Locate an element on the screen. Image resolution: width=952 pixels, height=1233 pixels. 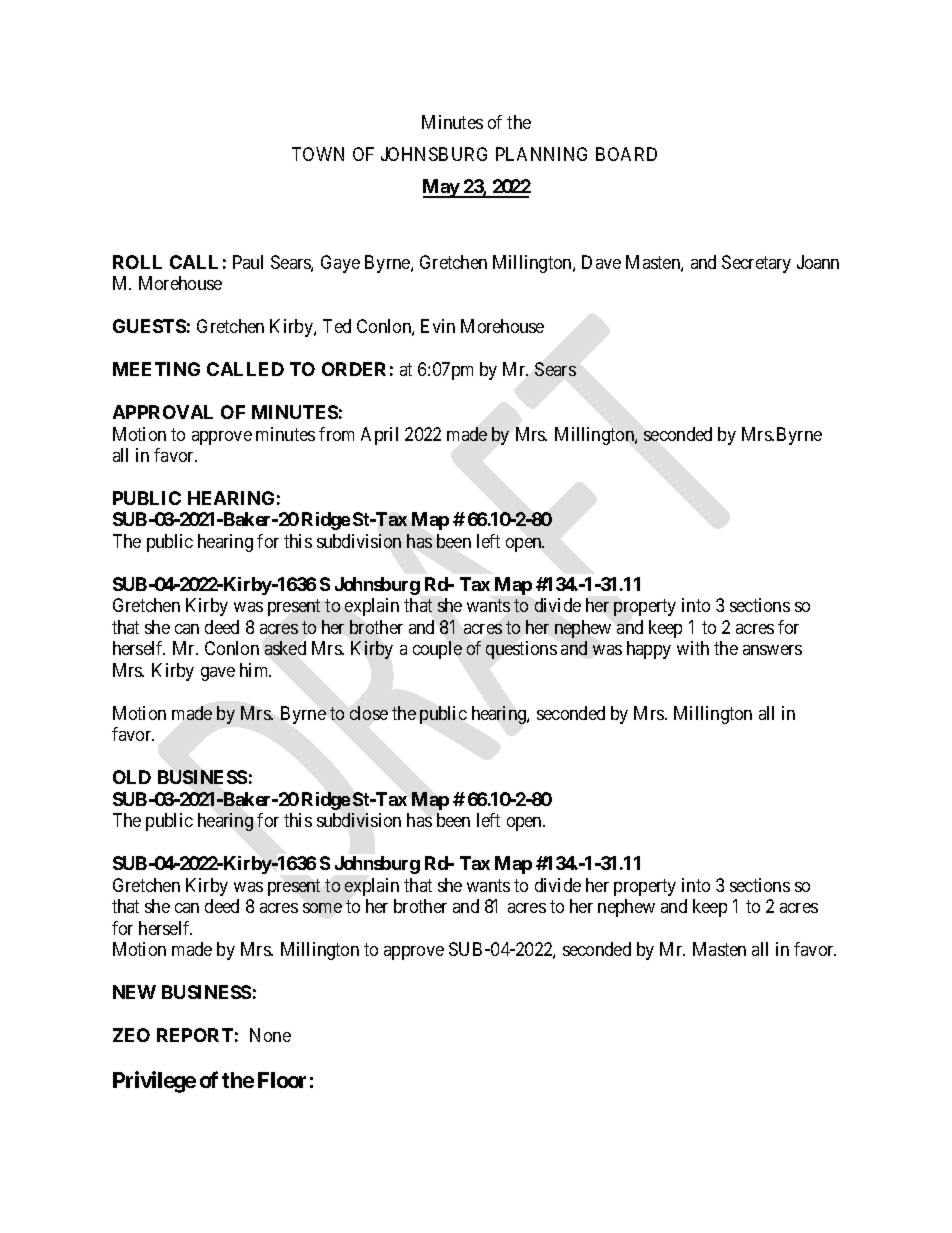
BOARD is located at coordinates (626, 154).
